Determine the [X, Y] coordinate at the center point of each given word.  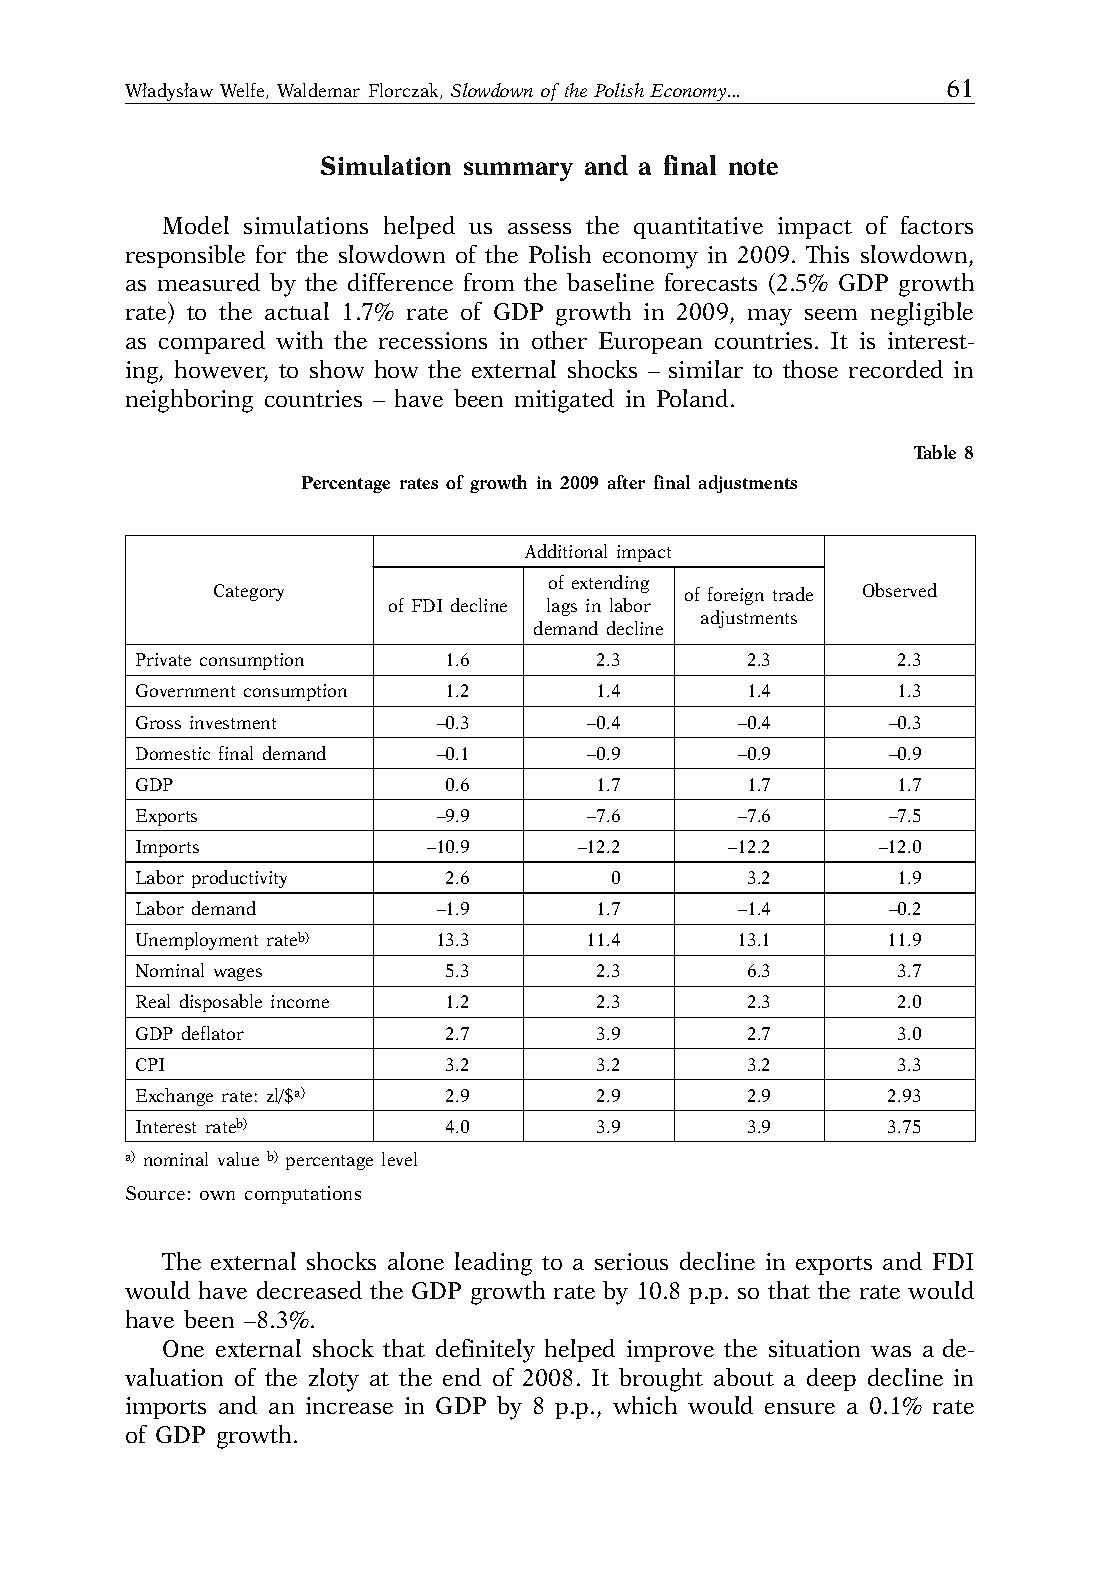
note [753, 167]
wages [238, 974]
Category [249, 592]
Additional [566, 551]
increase [349, 1405]
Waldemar [318, 90]
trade [793, 594]
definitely [485, 1351]
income [300, 1001]
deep [831, 1379]
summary [518, 171]
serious [631, 1261]
